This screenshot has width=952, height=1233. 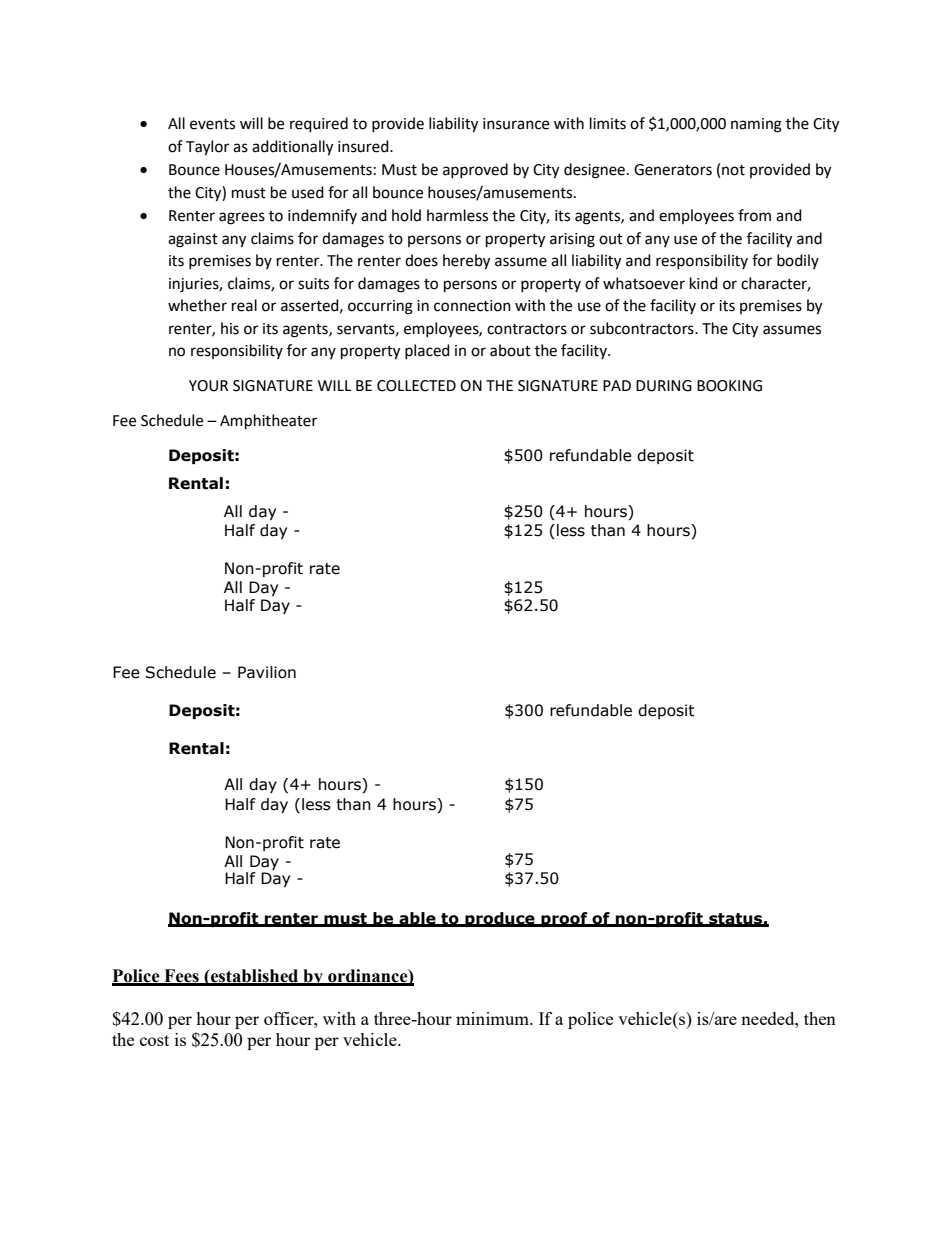 I want to click on produce, so click(x=500, y=919).
